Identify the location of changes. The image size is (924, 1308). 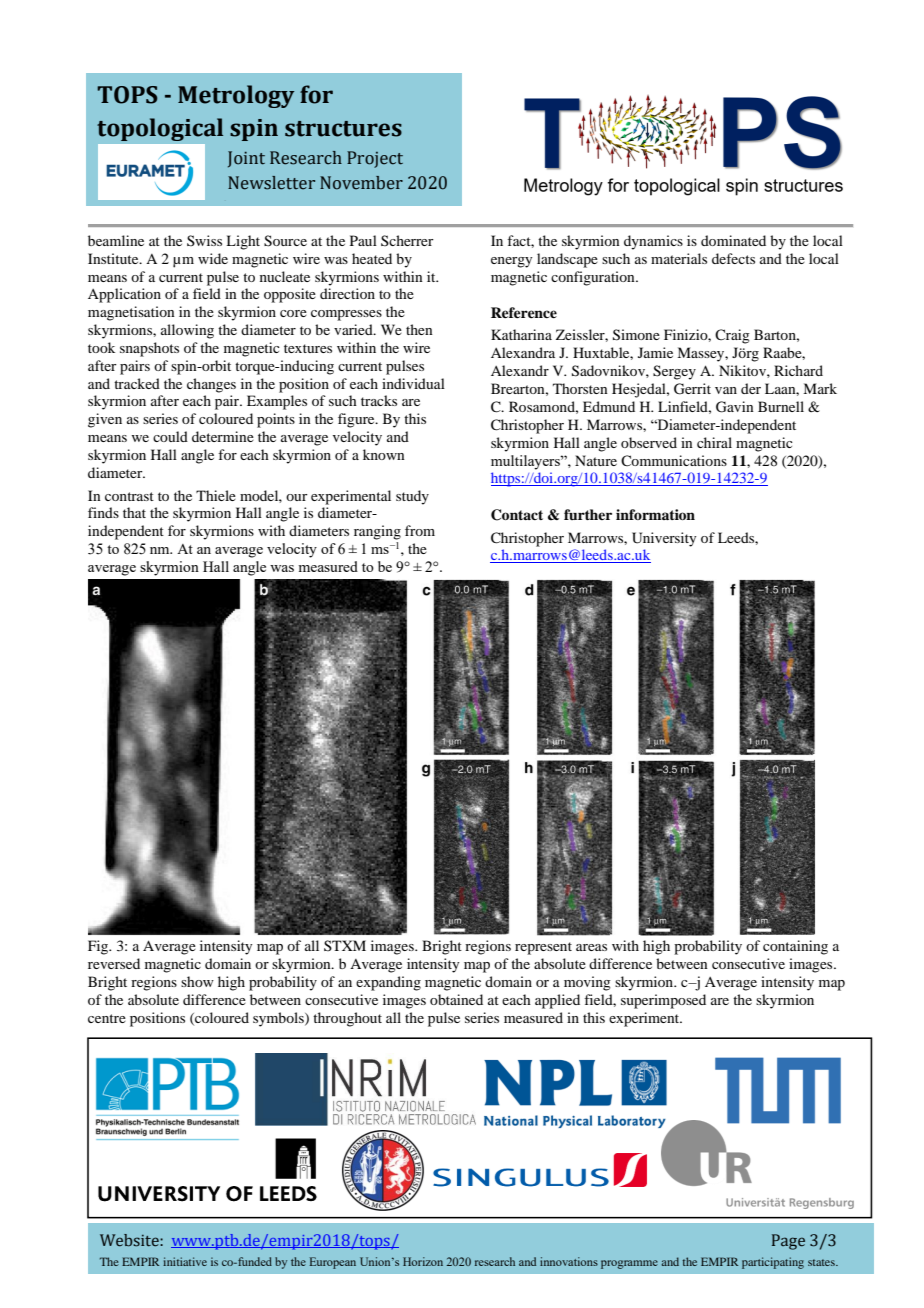
(211, 385).
